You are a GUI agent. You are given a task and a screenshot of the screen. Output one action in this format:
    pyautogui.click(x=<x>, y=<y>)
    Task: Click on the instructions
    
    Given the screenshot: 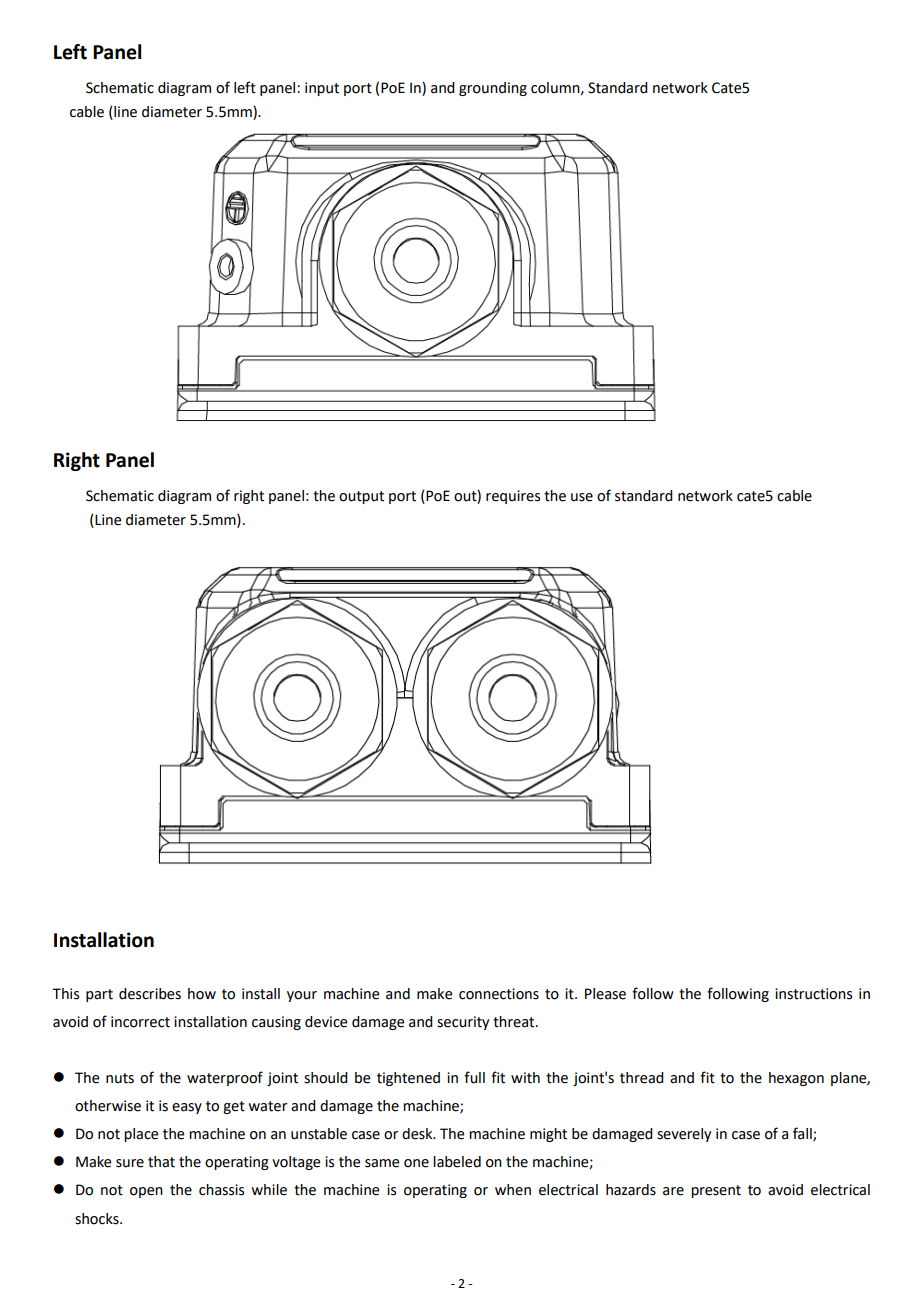 What is the action you would take?
    pyautogui.click(x=813, y=994)
